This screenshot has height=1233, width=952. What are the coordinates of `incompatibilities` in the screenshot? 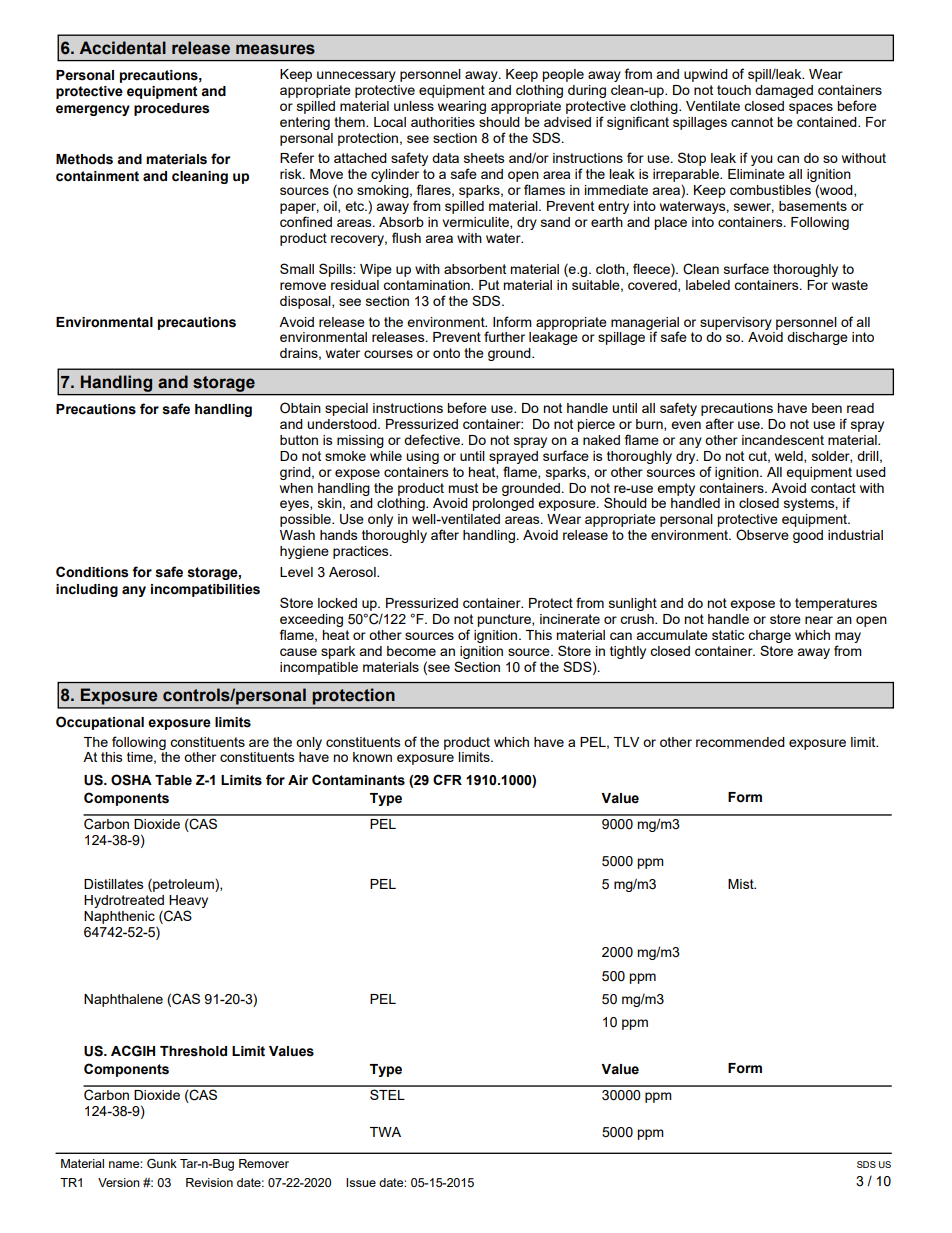 It's located at (205, 590).
